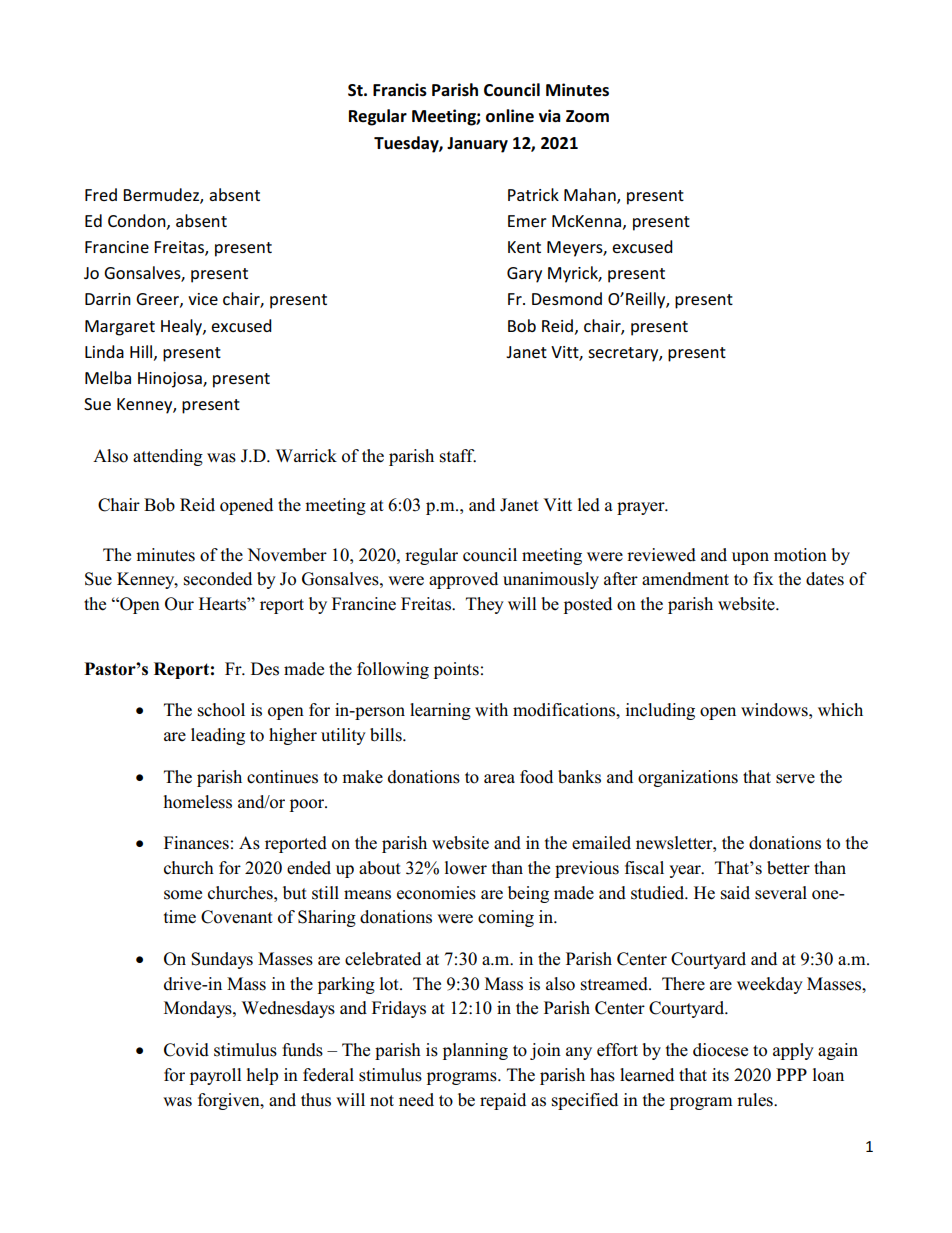  What do you see at coordinates (642, 508) in the screenshot?
I see `prayer` at bounding box center [642, 508].
